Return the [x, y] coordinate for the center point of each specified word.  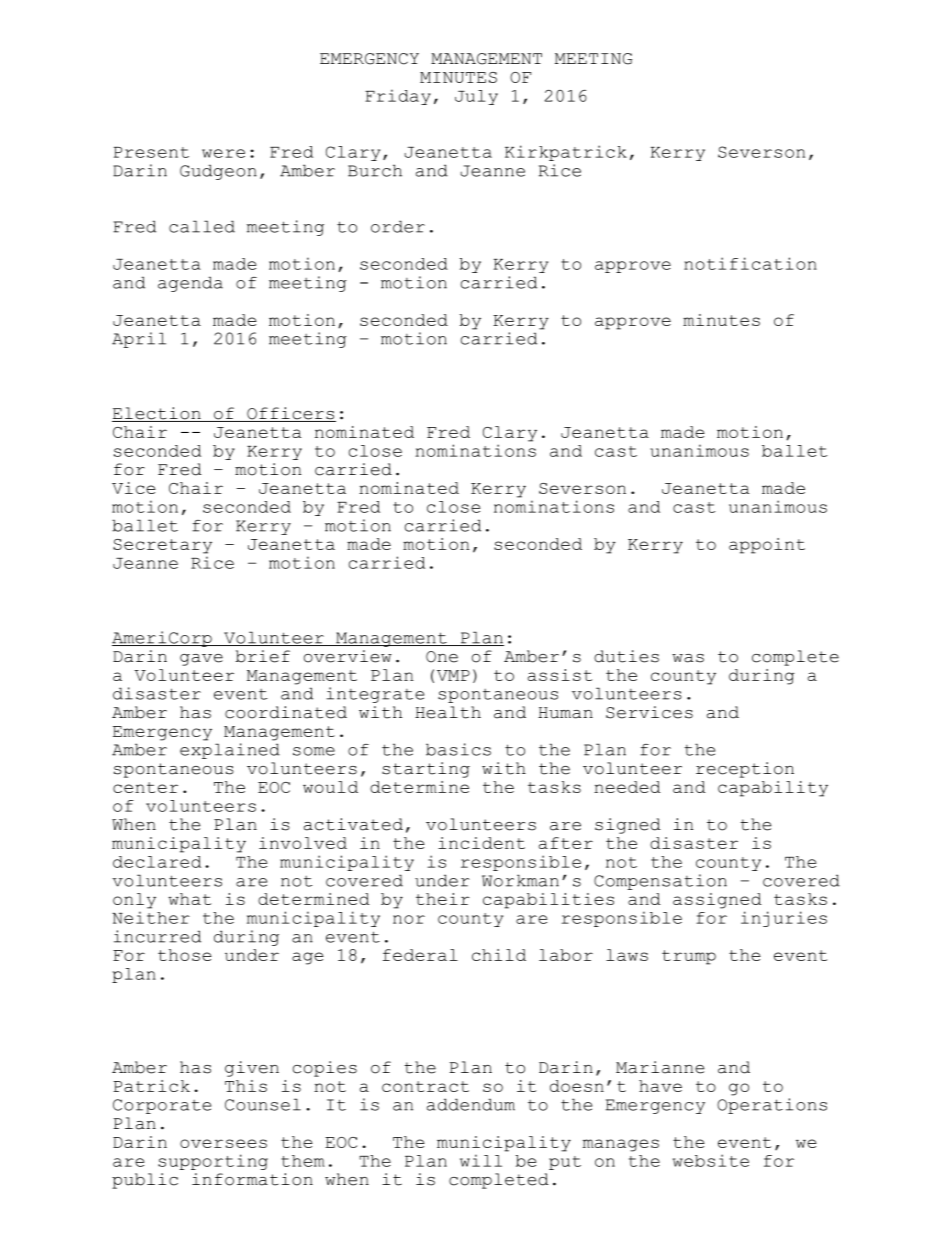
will [481, 1160]
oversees [223, 1143]
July [476, 97]
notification [750, 263]
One [442, 657]
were [223, 153]
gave [201, 660]
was [688, 658]
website [711, 1160]
